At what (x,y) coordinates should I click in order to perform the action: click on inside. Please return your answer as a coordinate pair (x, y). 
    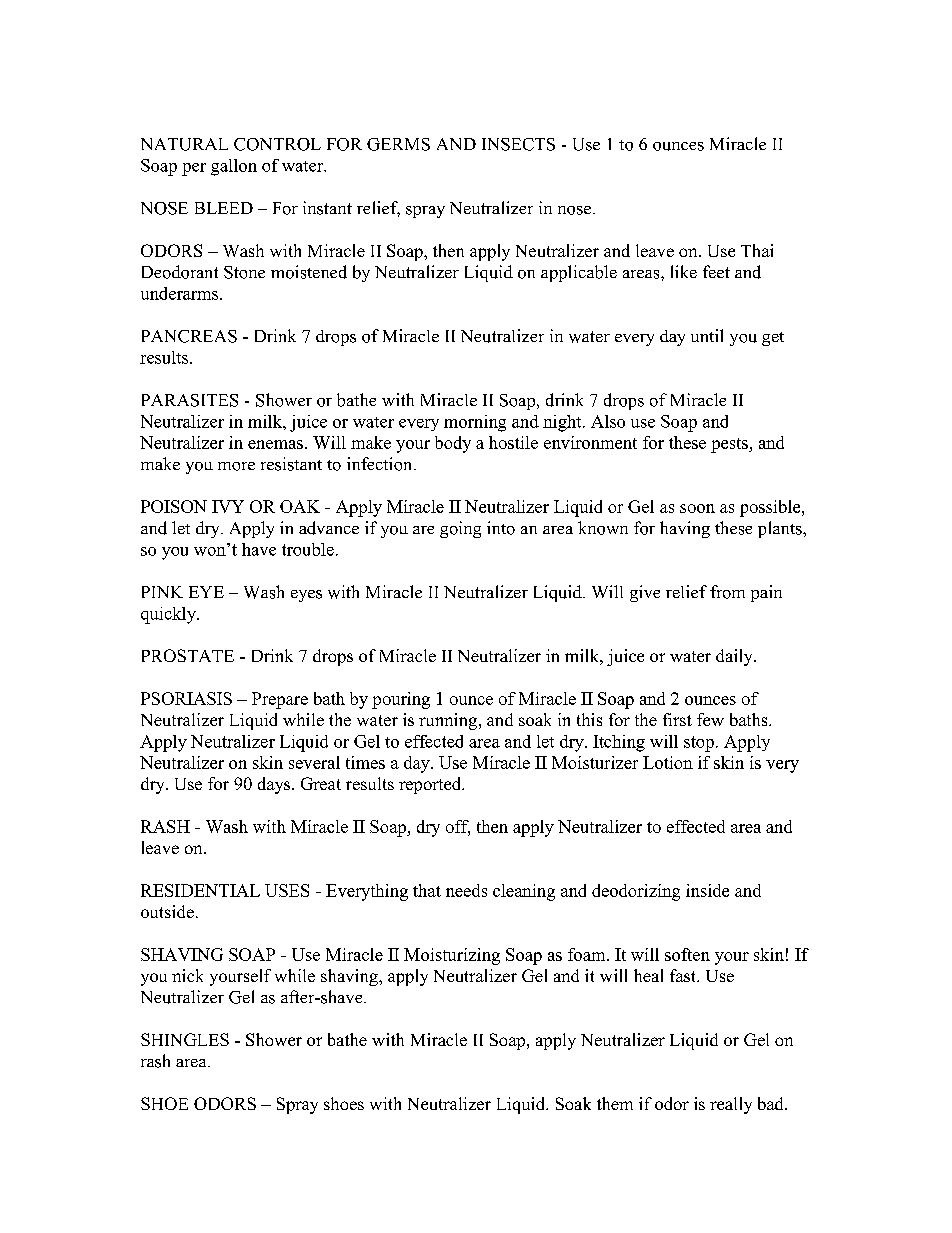
    Looking at the image, I should click on (707, 890).
